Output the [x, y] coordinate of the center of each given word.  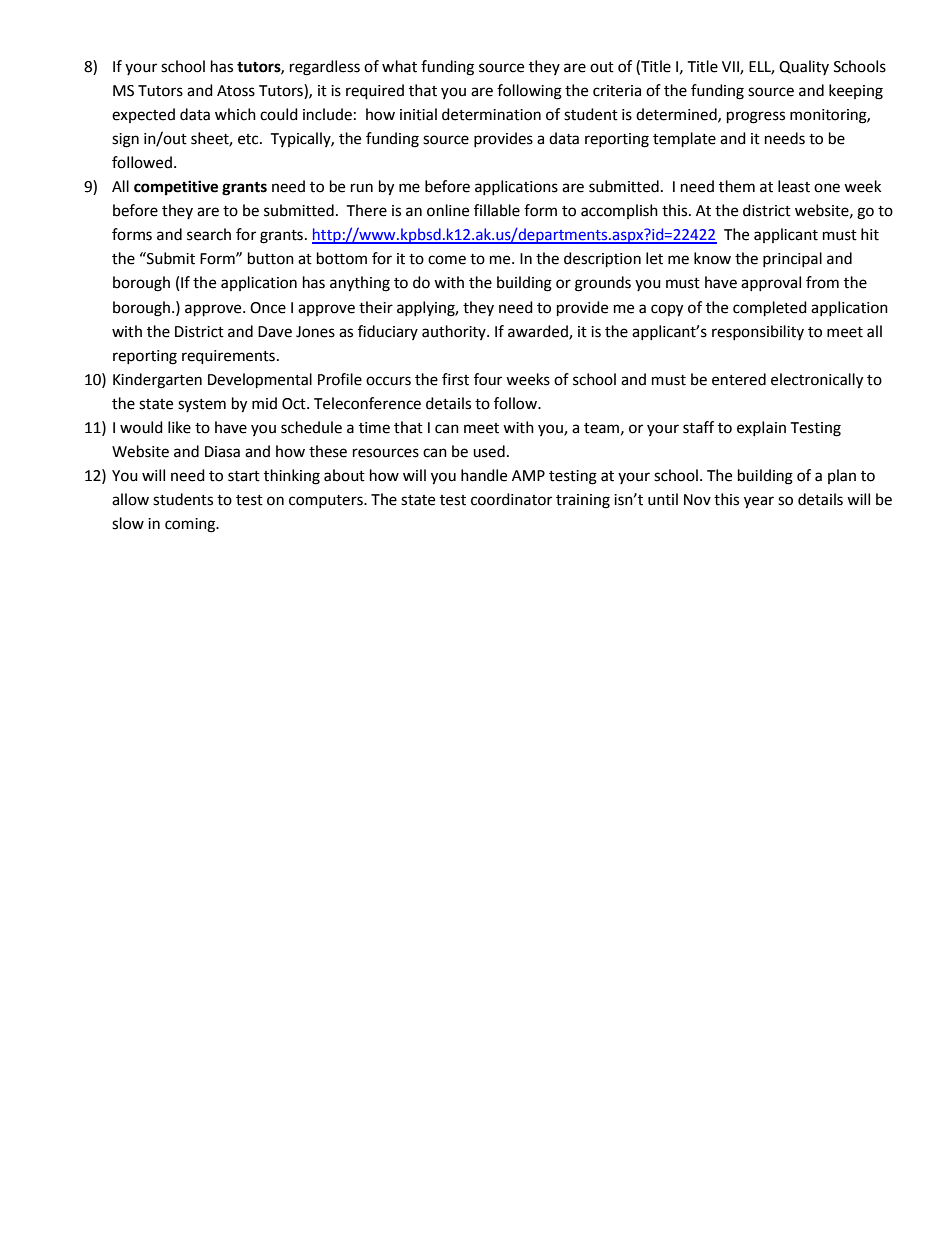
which [235, 114]
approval [771, 283]
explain [761, 428]
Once [268, 308]
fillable [497, 210]
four [488, 379]
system [202, 405]
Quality [804, 67]
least [794, 186]
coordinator [511, 499]
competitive [176, 188]
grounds [603, 284]
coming [191, 525]
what [399, 66]
